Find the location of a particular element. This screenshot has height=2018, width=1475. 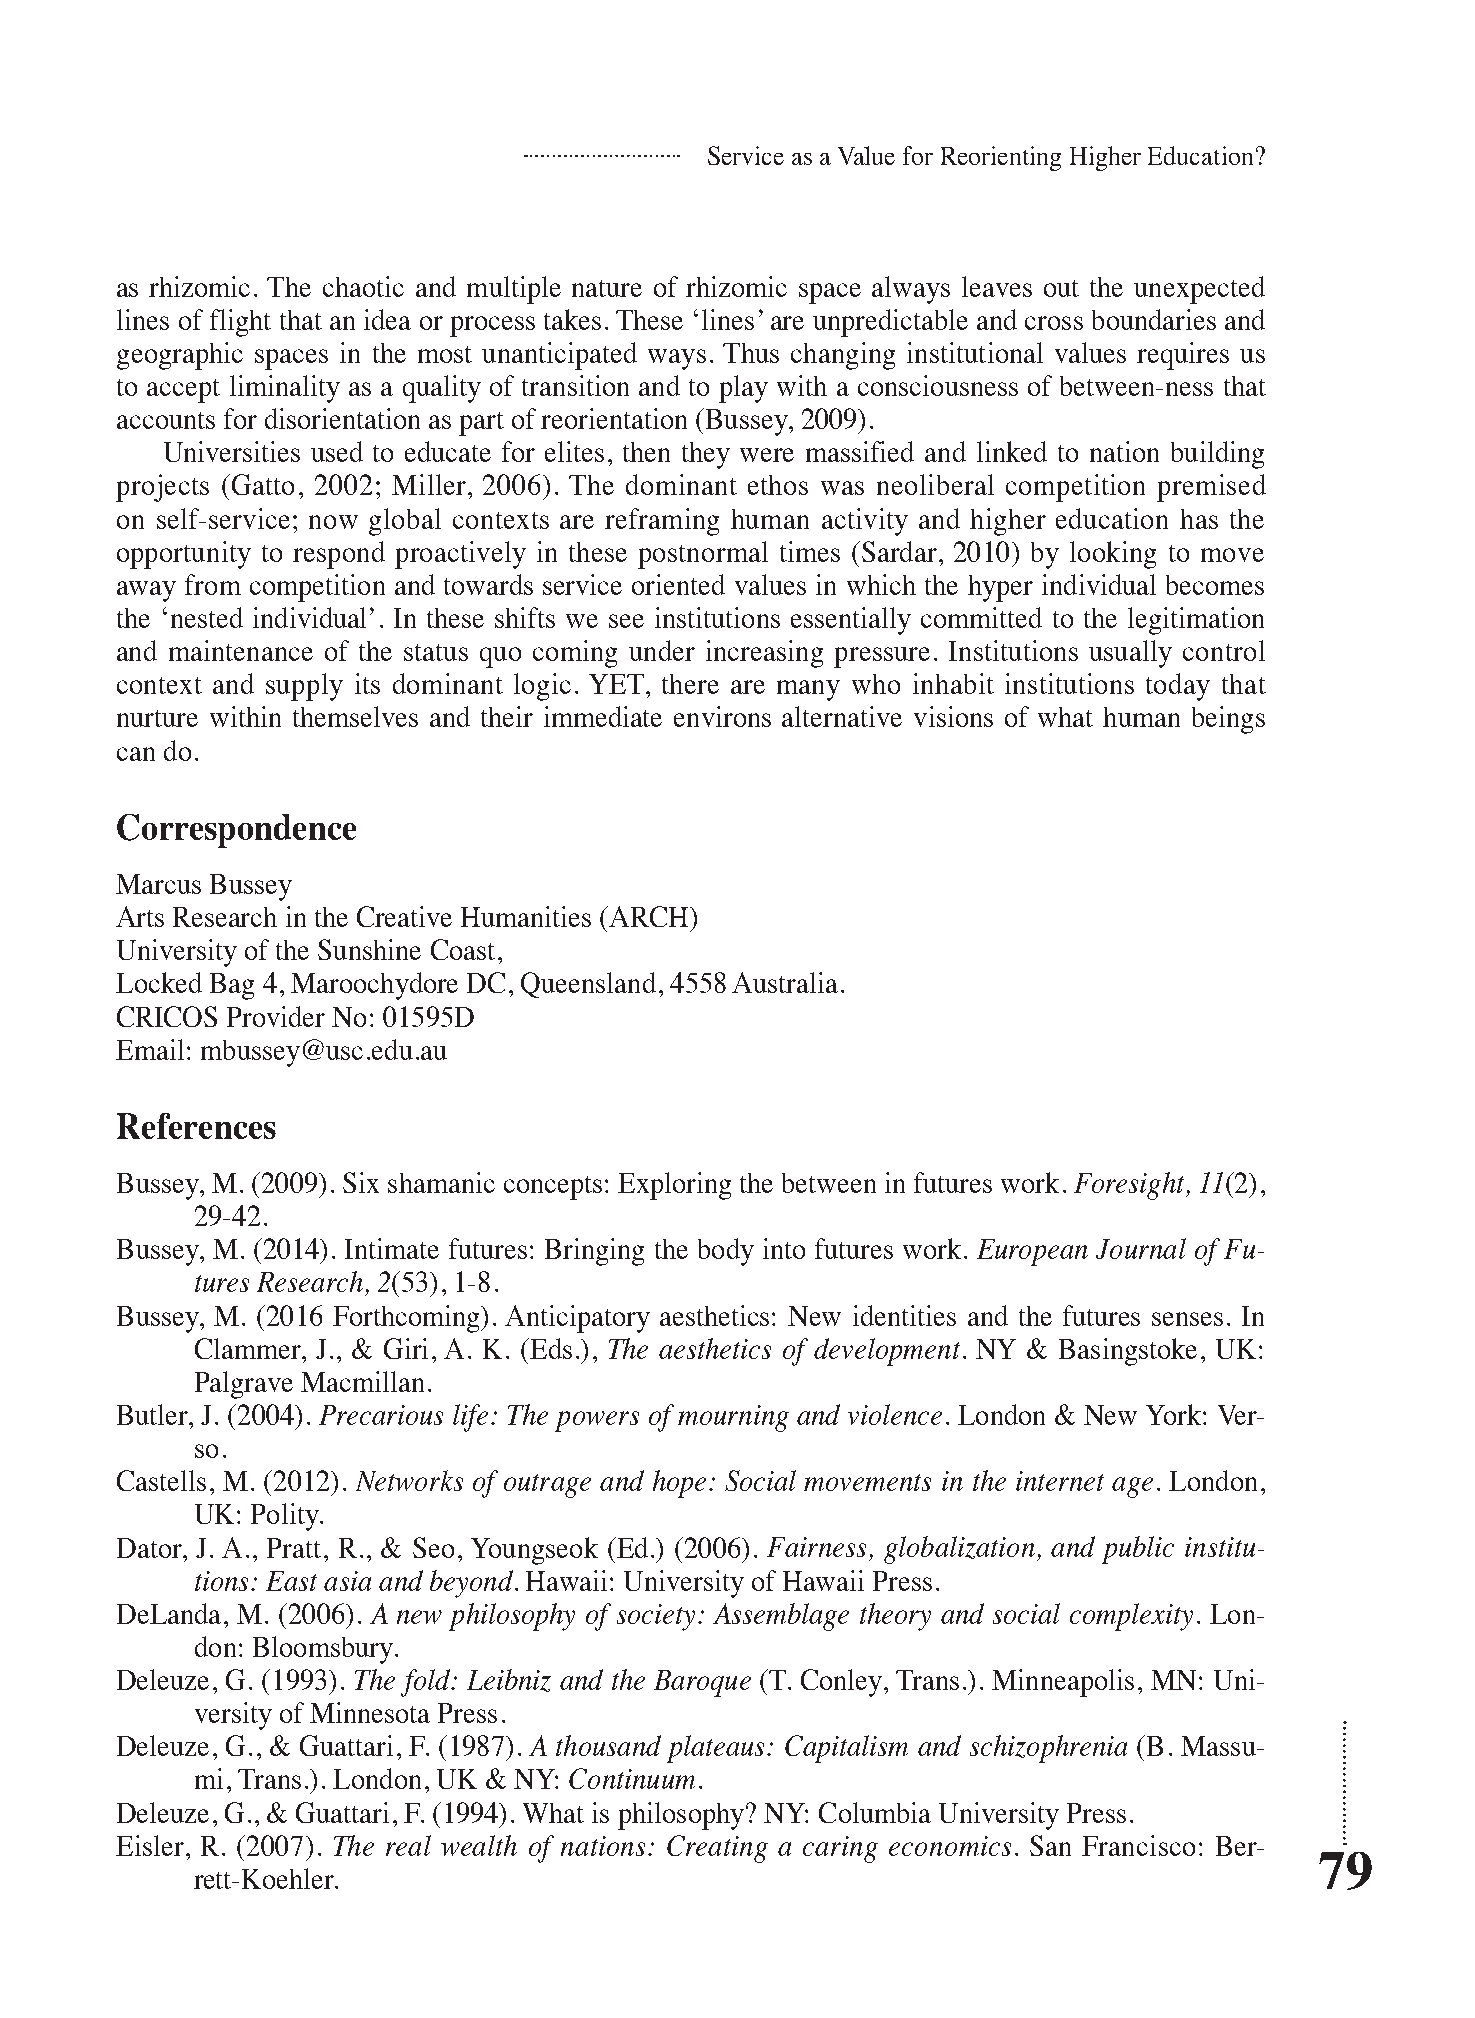

Continuum is located at coordinates (632, 1778).
